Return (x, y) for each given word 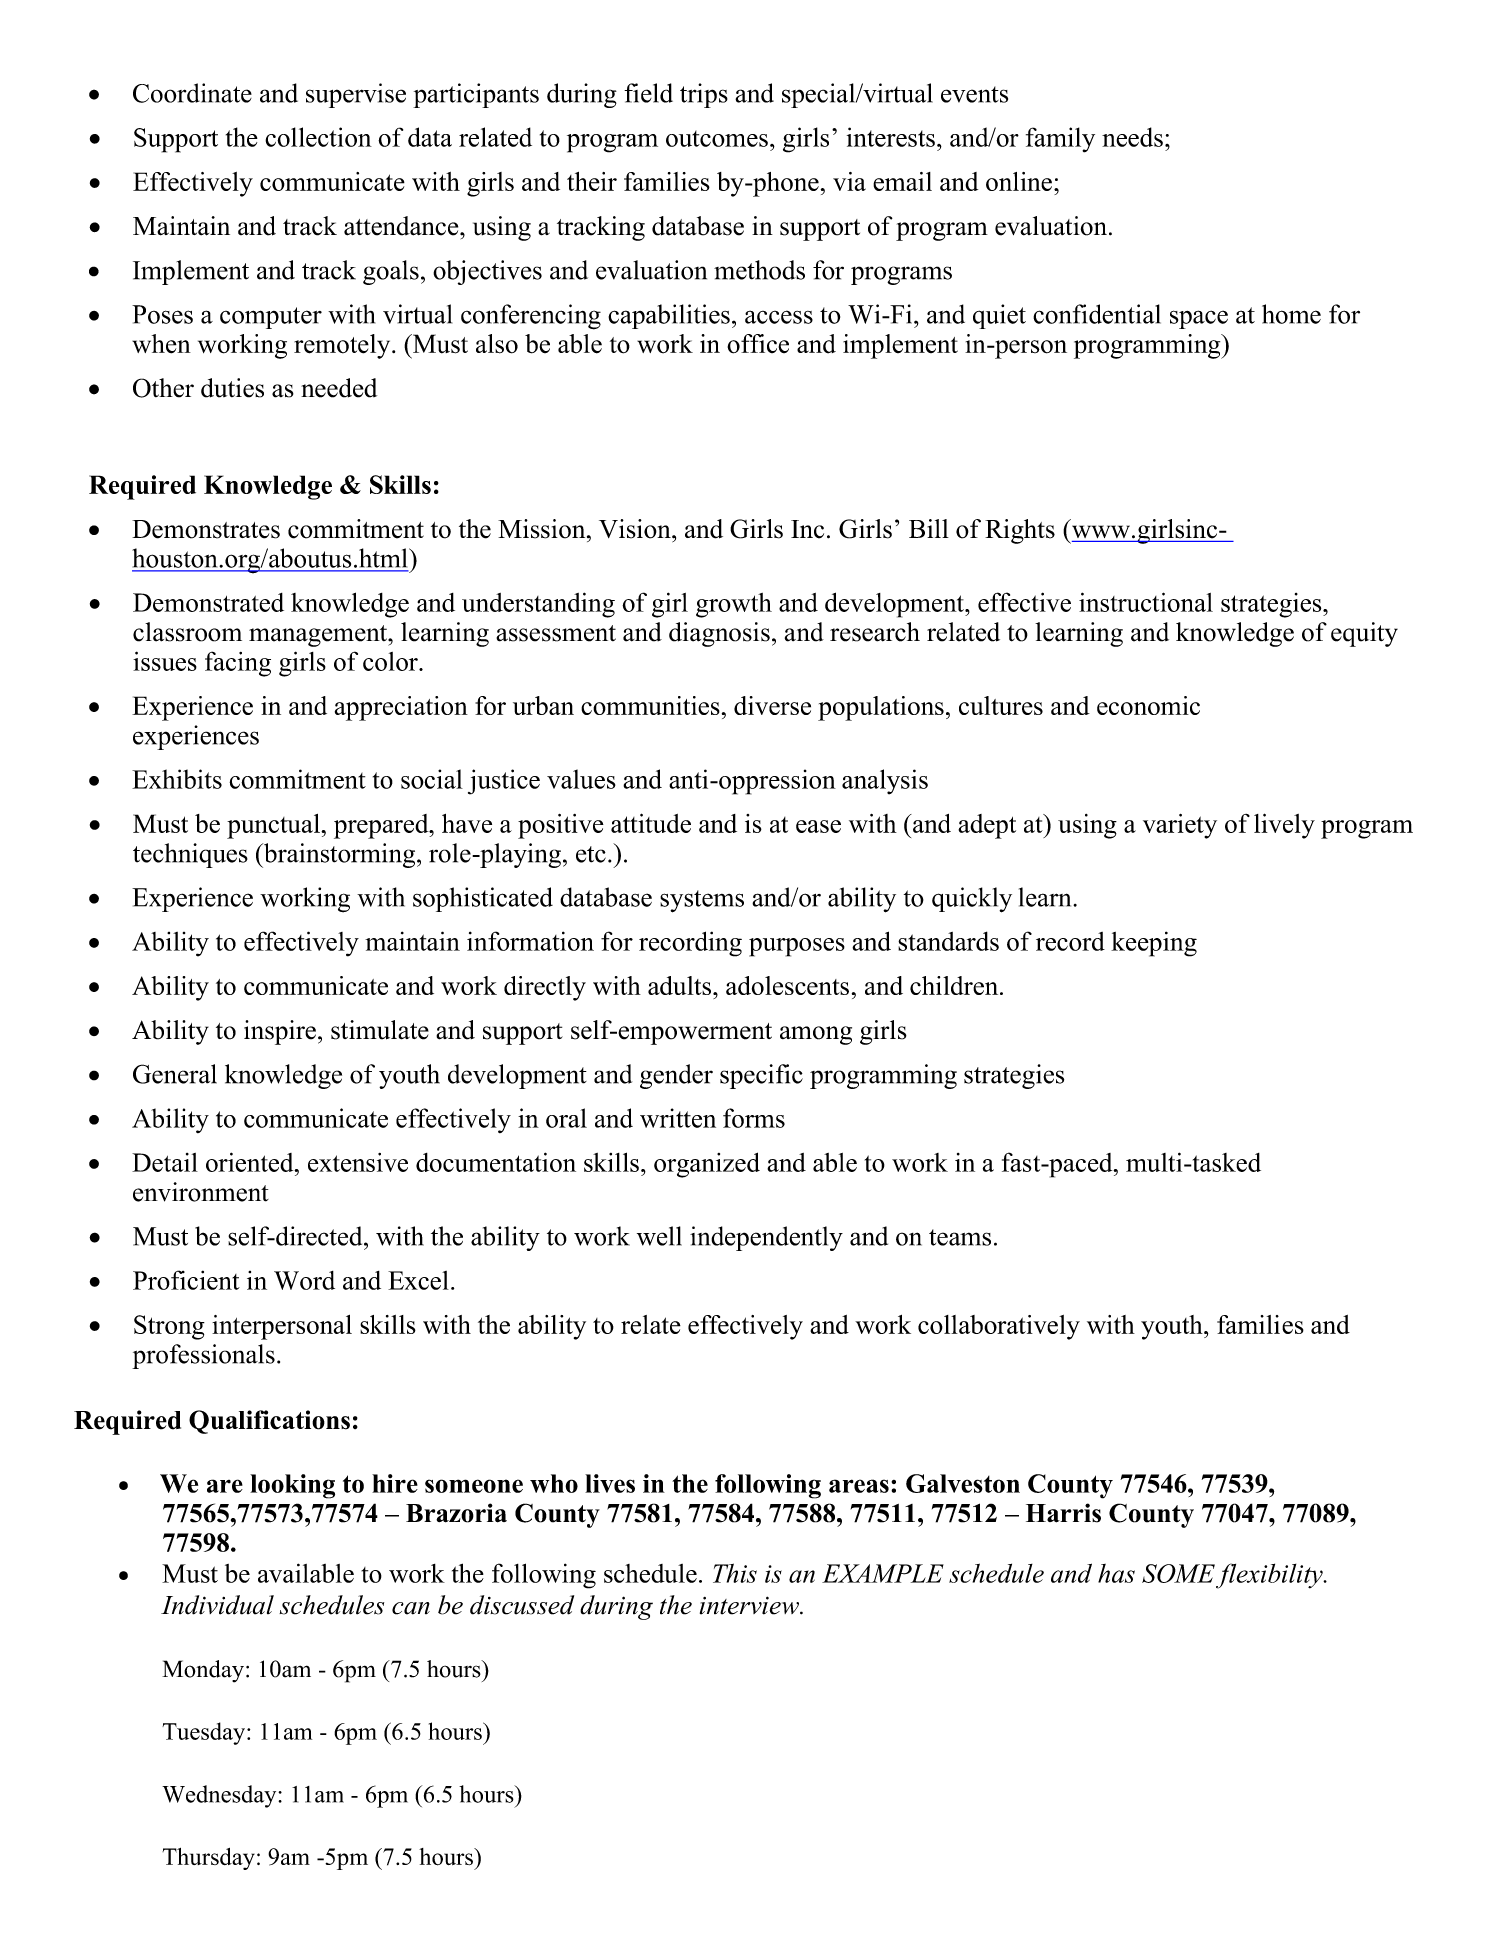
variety (1180, 826)
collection (318, 137)
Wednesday (220, 1796)
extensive (358, 1162)
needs (1132, 137)
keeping (1154, 944)
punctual (274, 826)
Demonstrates (206, 529)
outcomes (717, 139)
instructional (1146, 602)
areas (859, 1486)
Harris (1063, 1513)
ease (818, 826)
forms (754, 1118)
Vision (636, 529)
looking (292, 1486)
